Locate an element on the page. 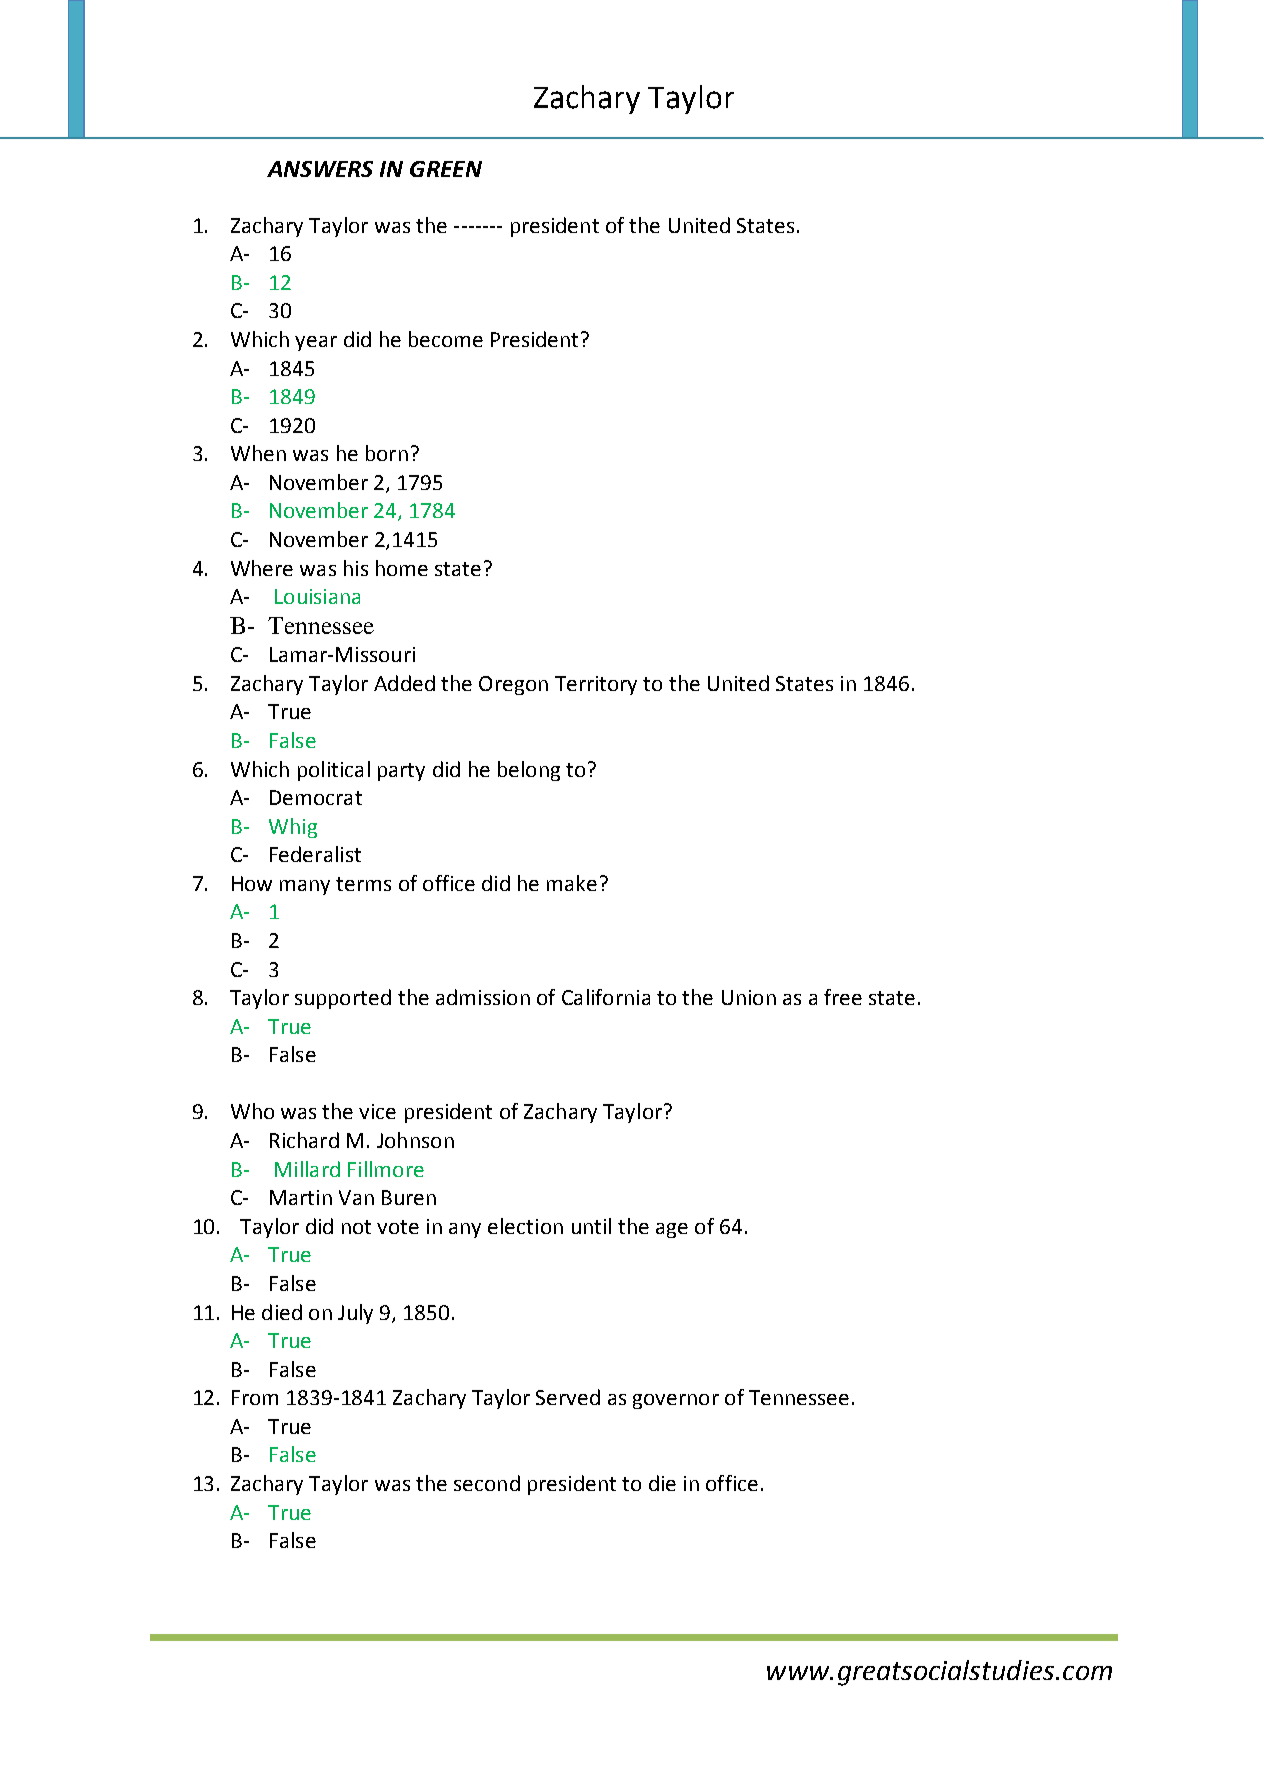 The image size is (1267, 1792). Served is located at coordinates (568, 1397).
